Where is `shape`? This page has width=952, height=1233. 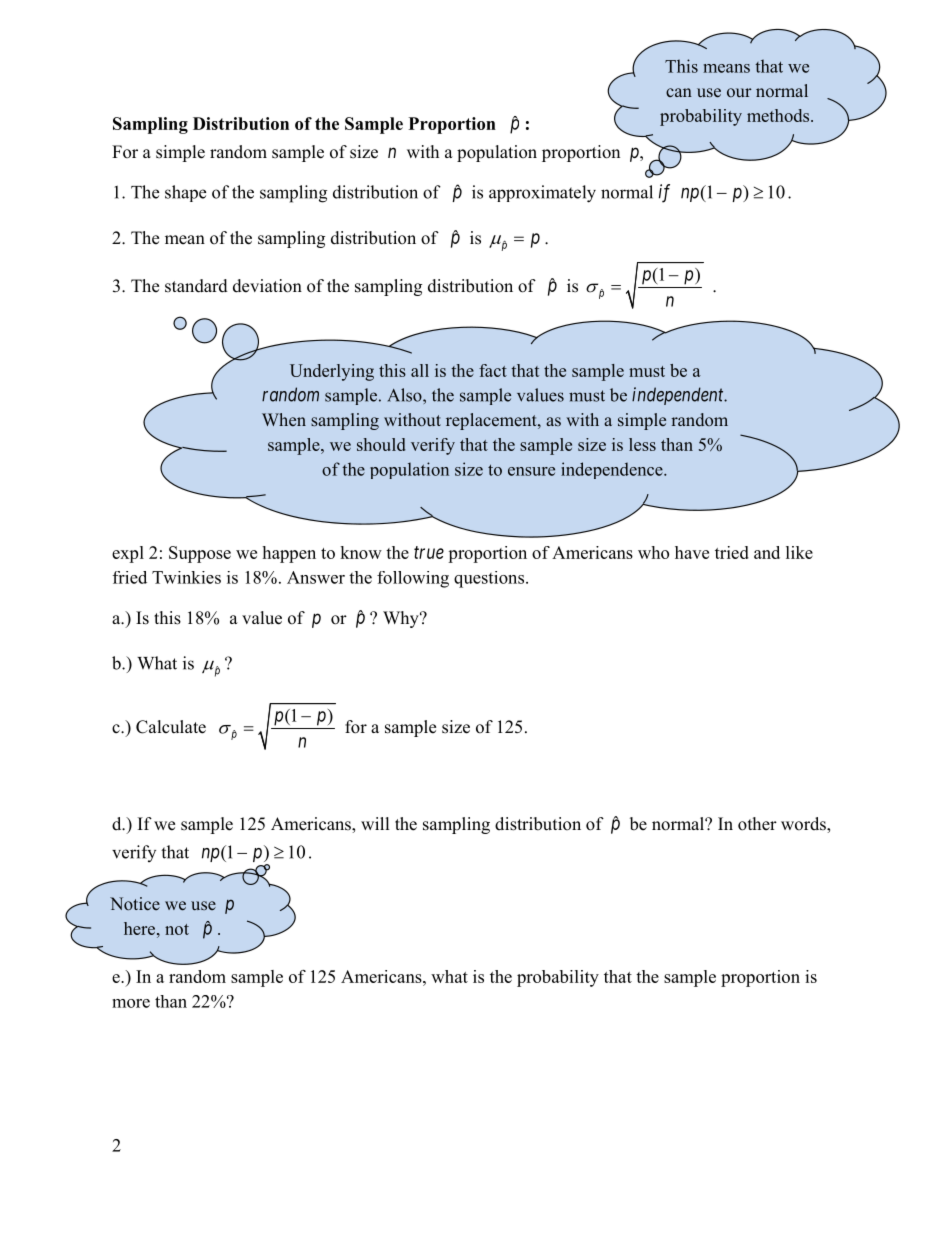 shape is located at coordinates (185, 193).
